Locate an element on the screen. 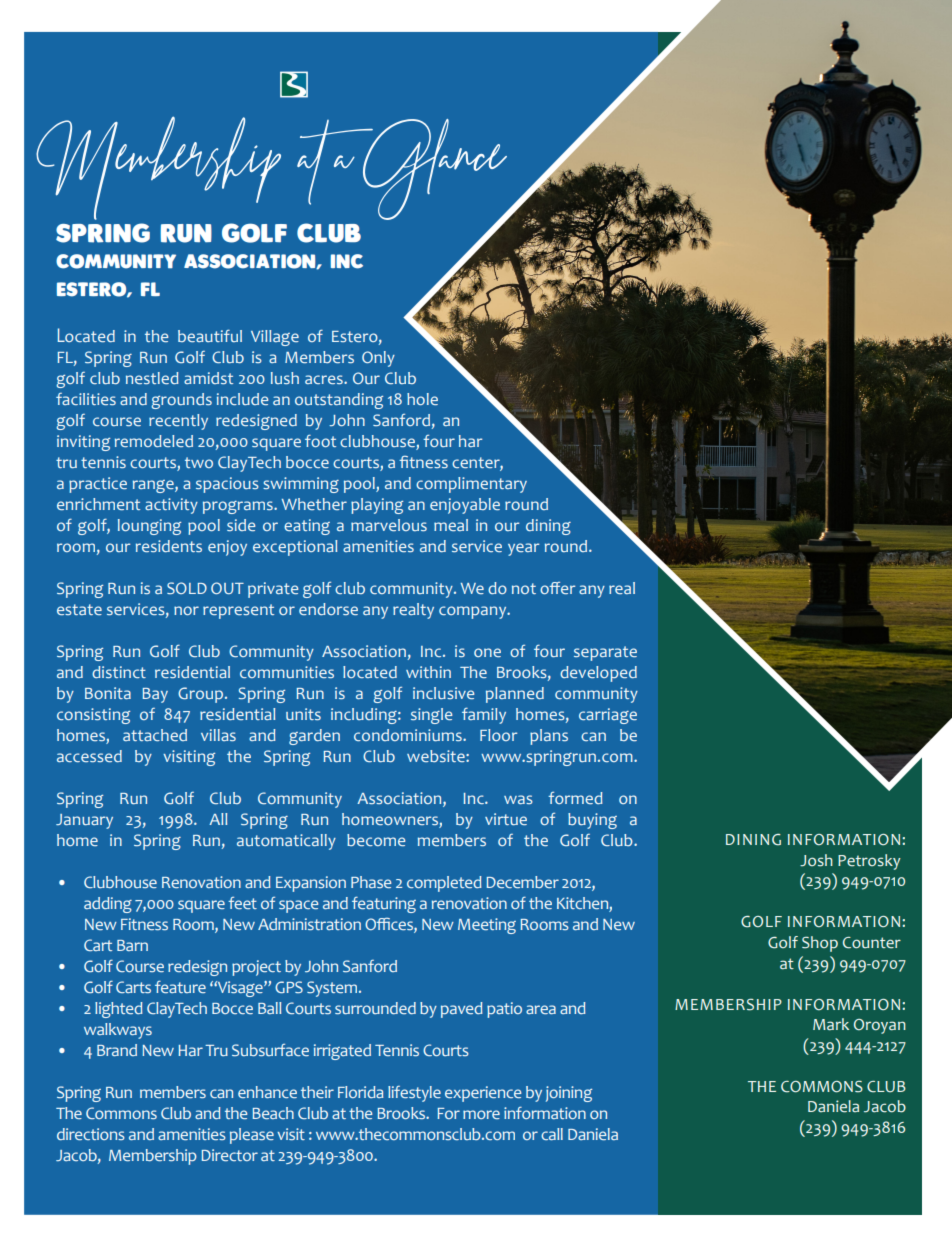  completed is located at coordinates (444, 884).
